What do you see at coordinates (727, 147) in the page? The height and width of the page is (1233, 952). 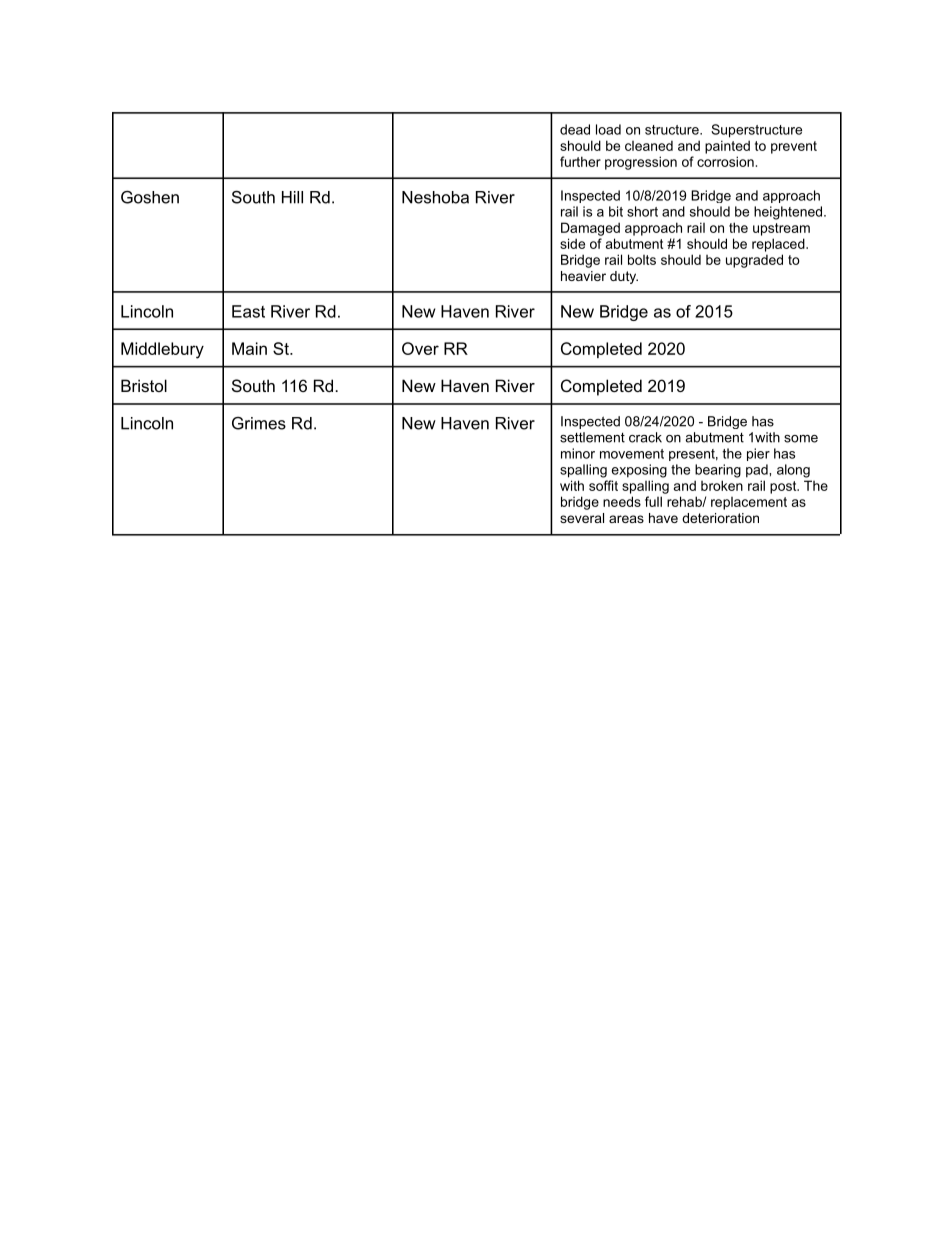 I see `painted` at bounding box center [727, 147].
